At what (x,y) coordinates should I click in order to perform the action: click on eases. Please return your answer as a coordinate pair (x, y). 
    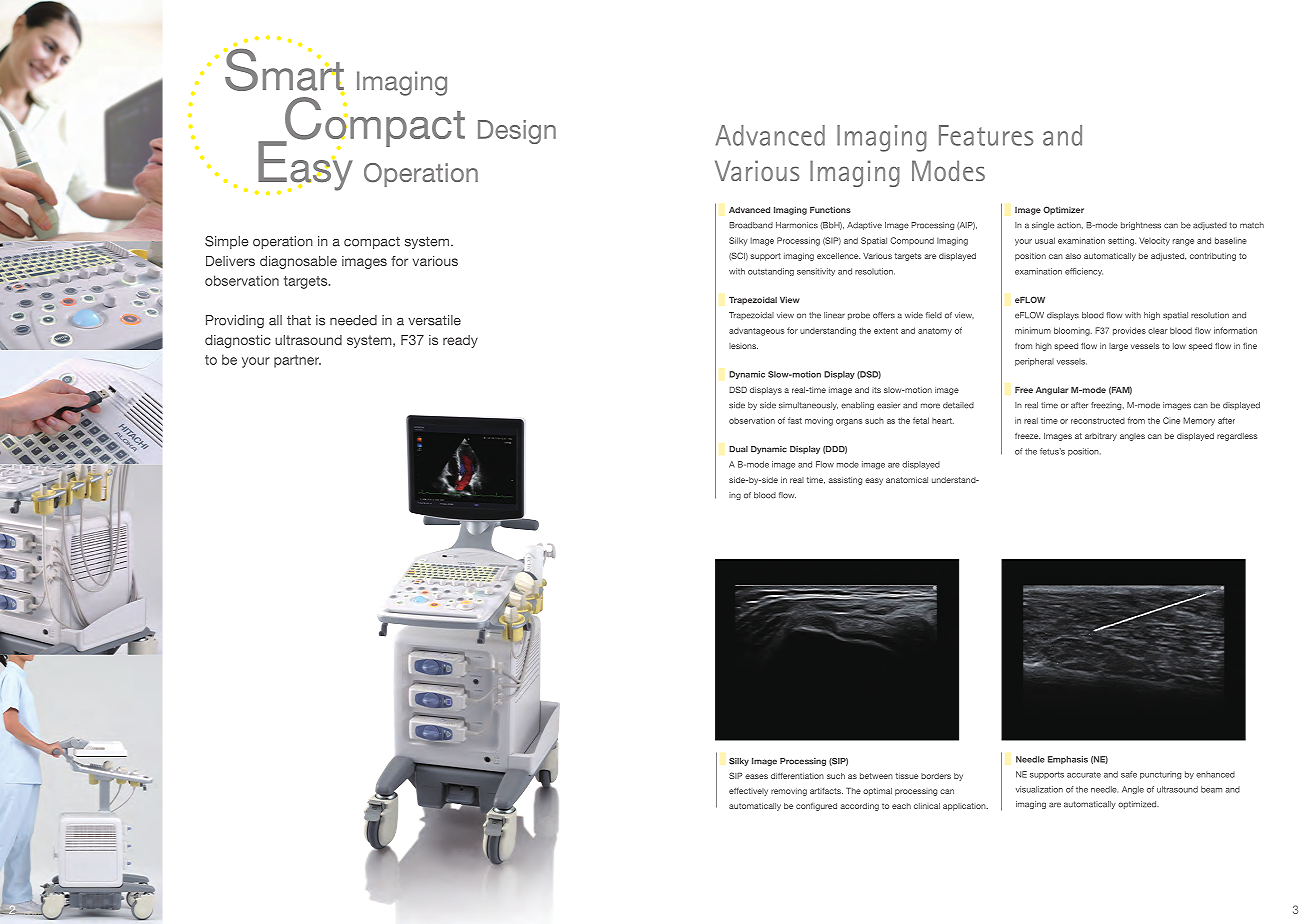
    Looking at the image, I should click on (756, 776).
